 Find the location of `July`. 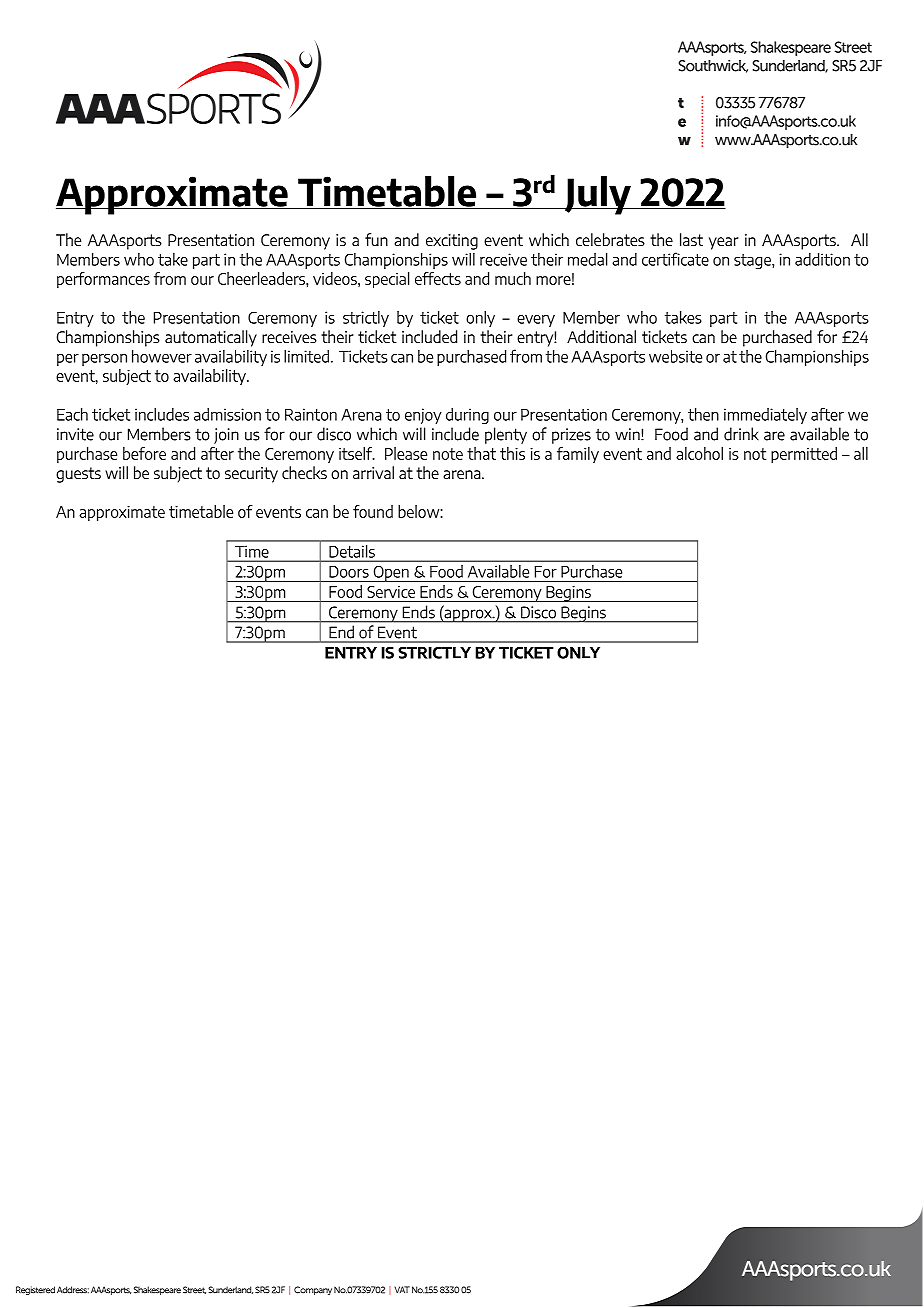

July is located at coordinates (597, 195).
